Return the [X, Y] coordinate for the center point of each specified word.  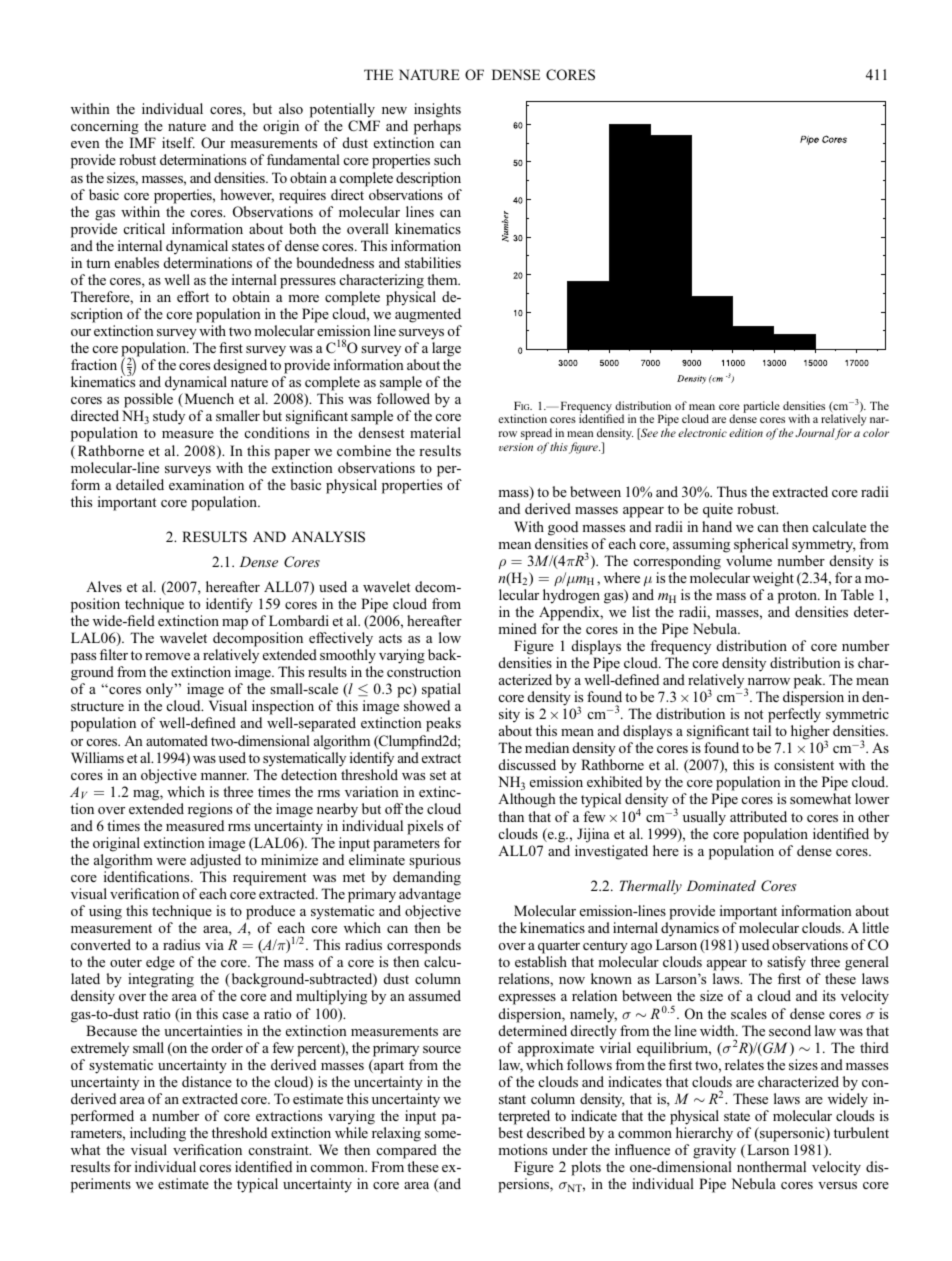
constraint [280, 1149]
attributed [758, 816]
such [447, 159]
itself [178, 142]
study [169, 417]
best [510, 1132]
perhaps [437, 129]
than [511, 816]
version [516, 447]
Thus [732, 491]
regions [210, 810]
